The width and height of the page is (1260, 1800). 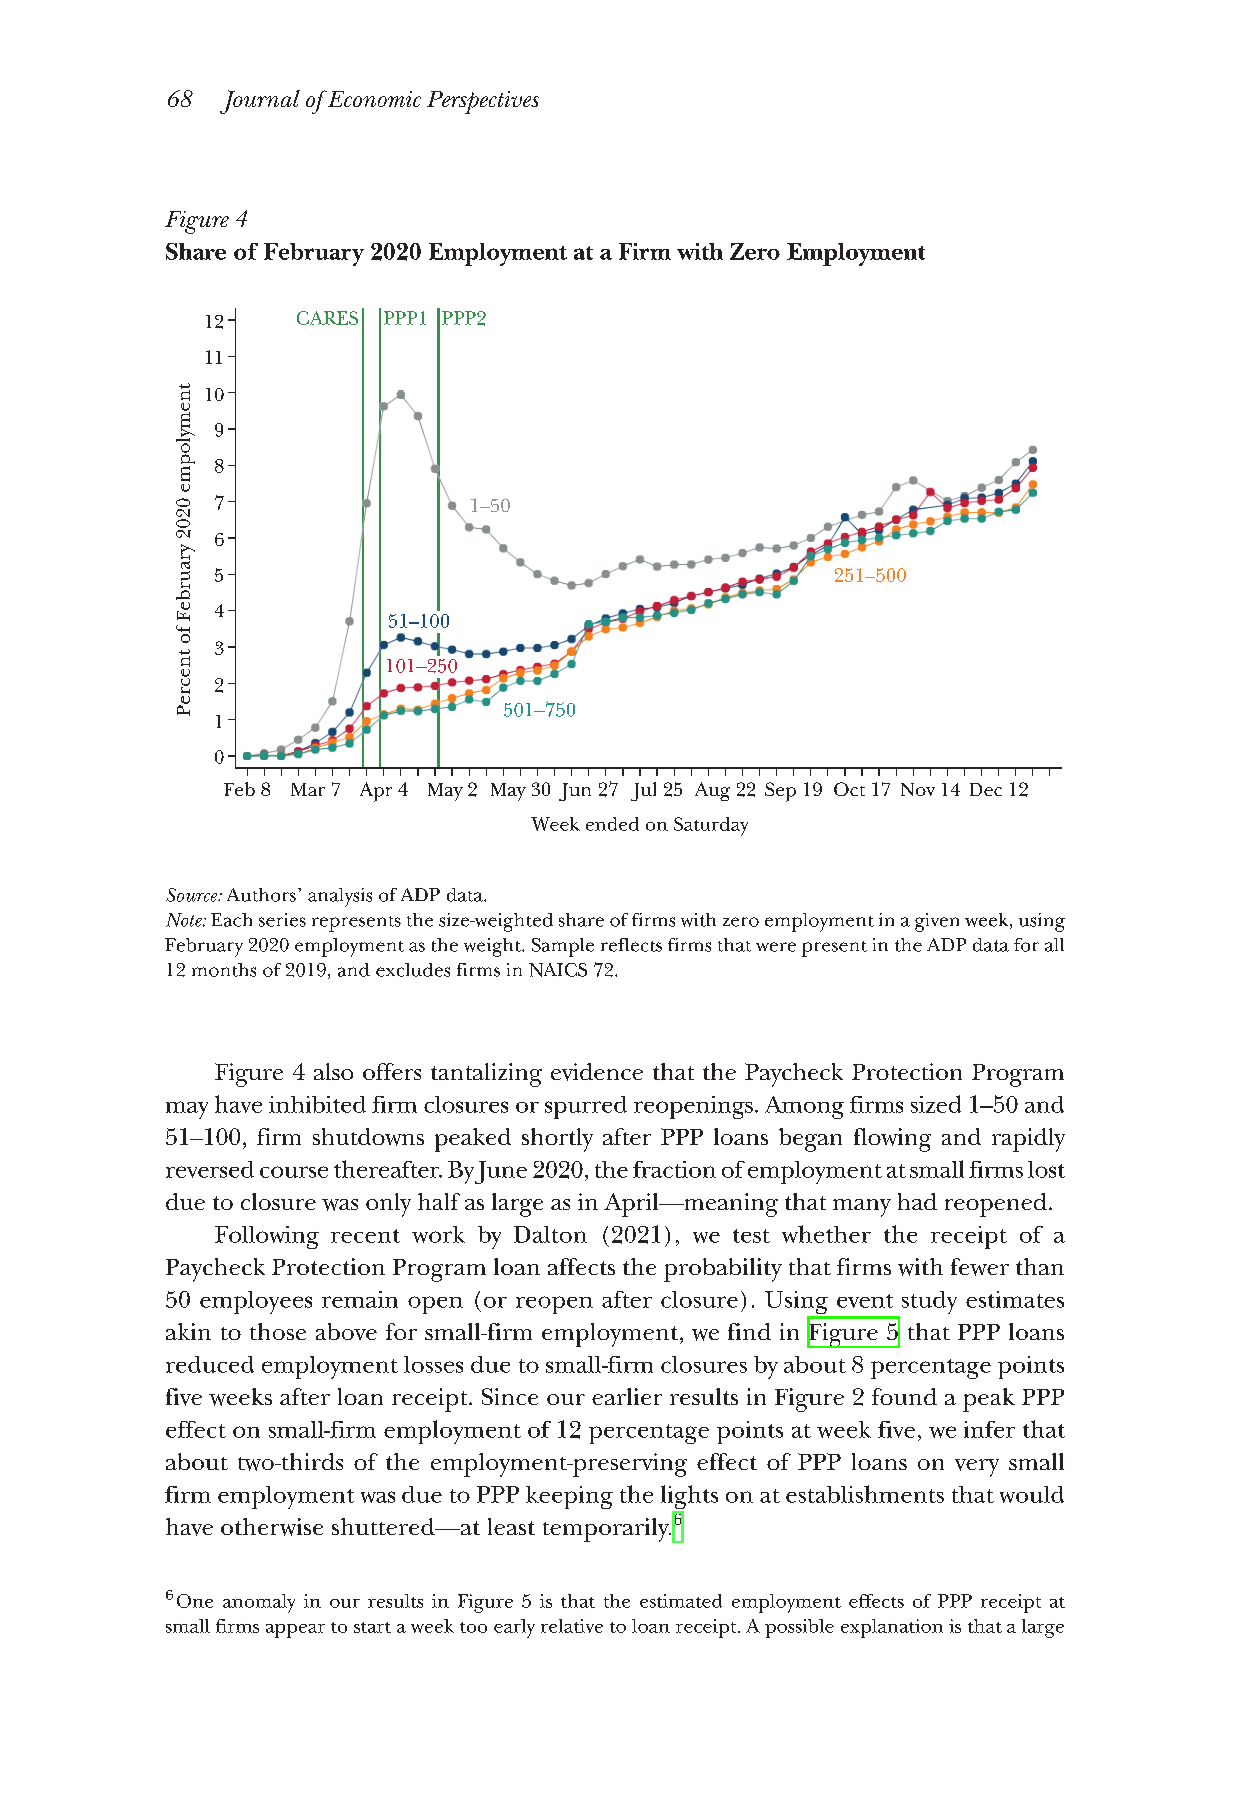 I want to click on relative, so click(x=572, y=1626).
